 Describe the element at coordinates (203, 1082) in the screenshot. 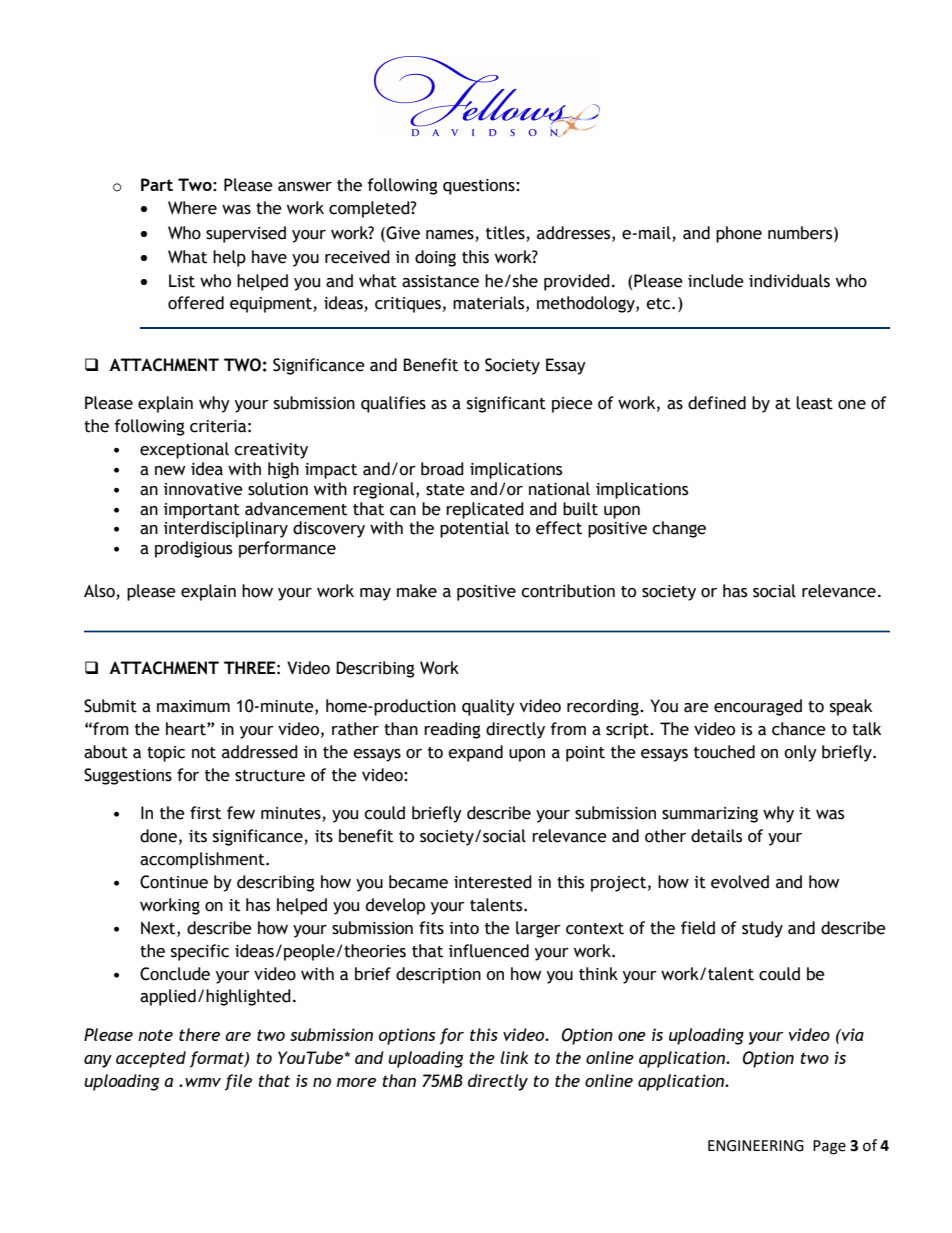

I see `wmv` at that location.
